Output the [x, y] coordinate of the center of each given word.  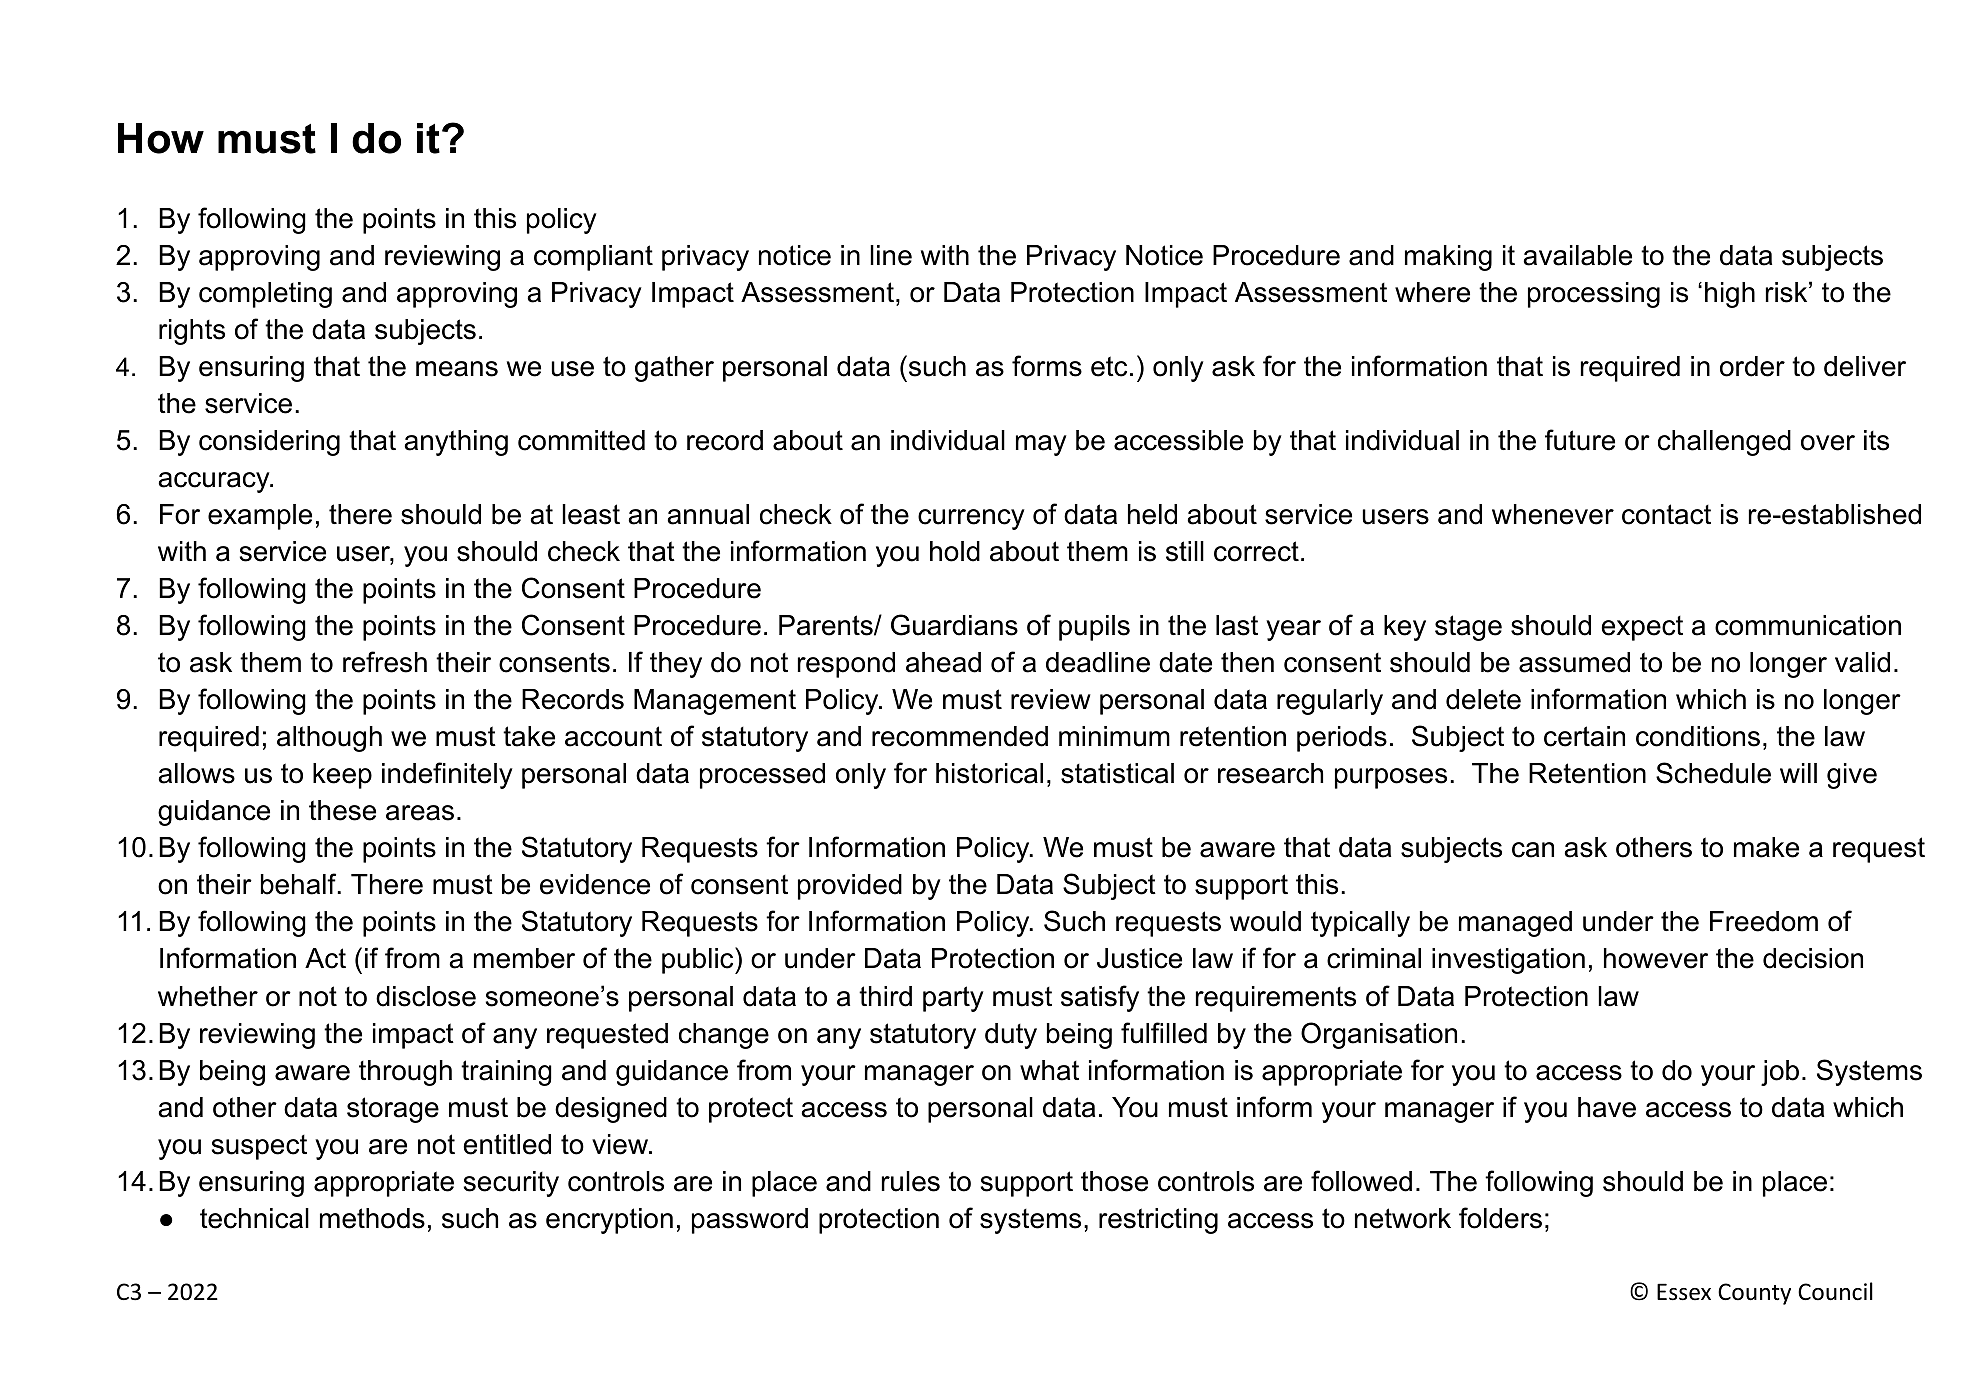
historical [989, 773]
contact [1666, 514]
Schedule [1713, 773]
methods [372, 1218]
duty [1011, 1036]
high [1730, 295]
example [260, 517]
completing [265, 295]
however [1656, 958]
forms [1047, 366]
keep [342, 776]
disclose [426, 996]
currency [971, 519]
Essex [1684, 1292]
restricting [1158, 1221]
